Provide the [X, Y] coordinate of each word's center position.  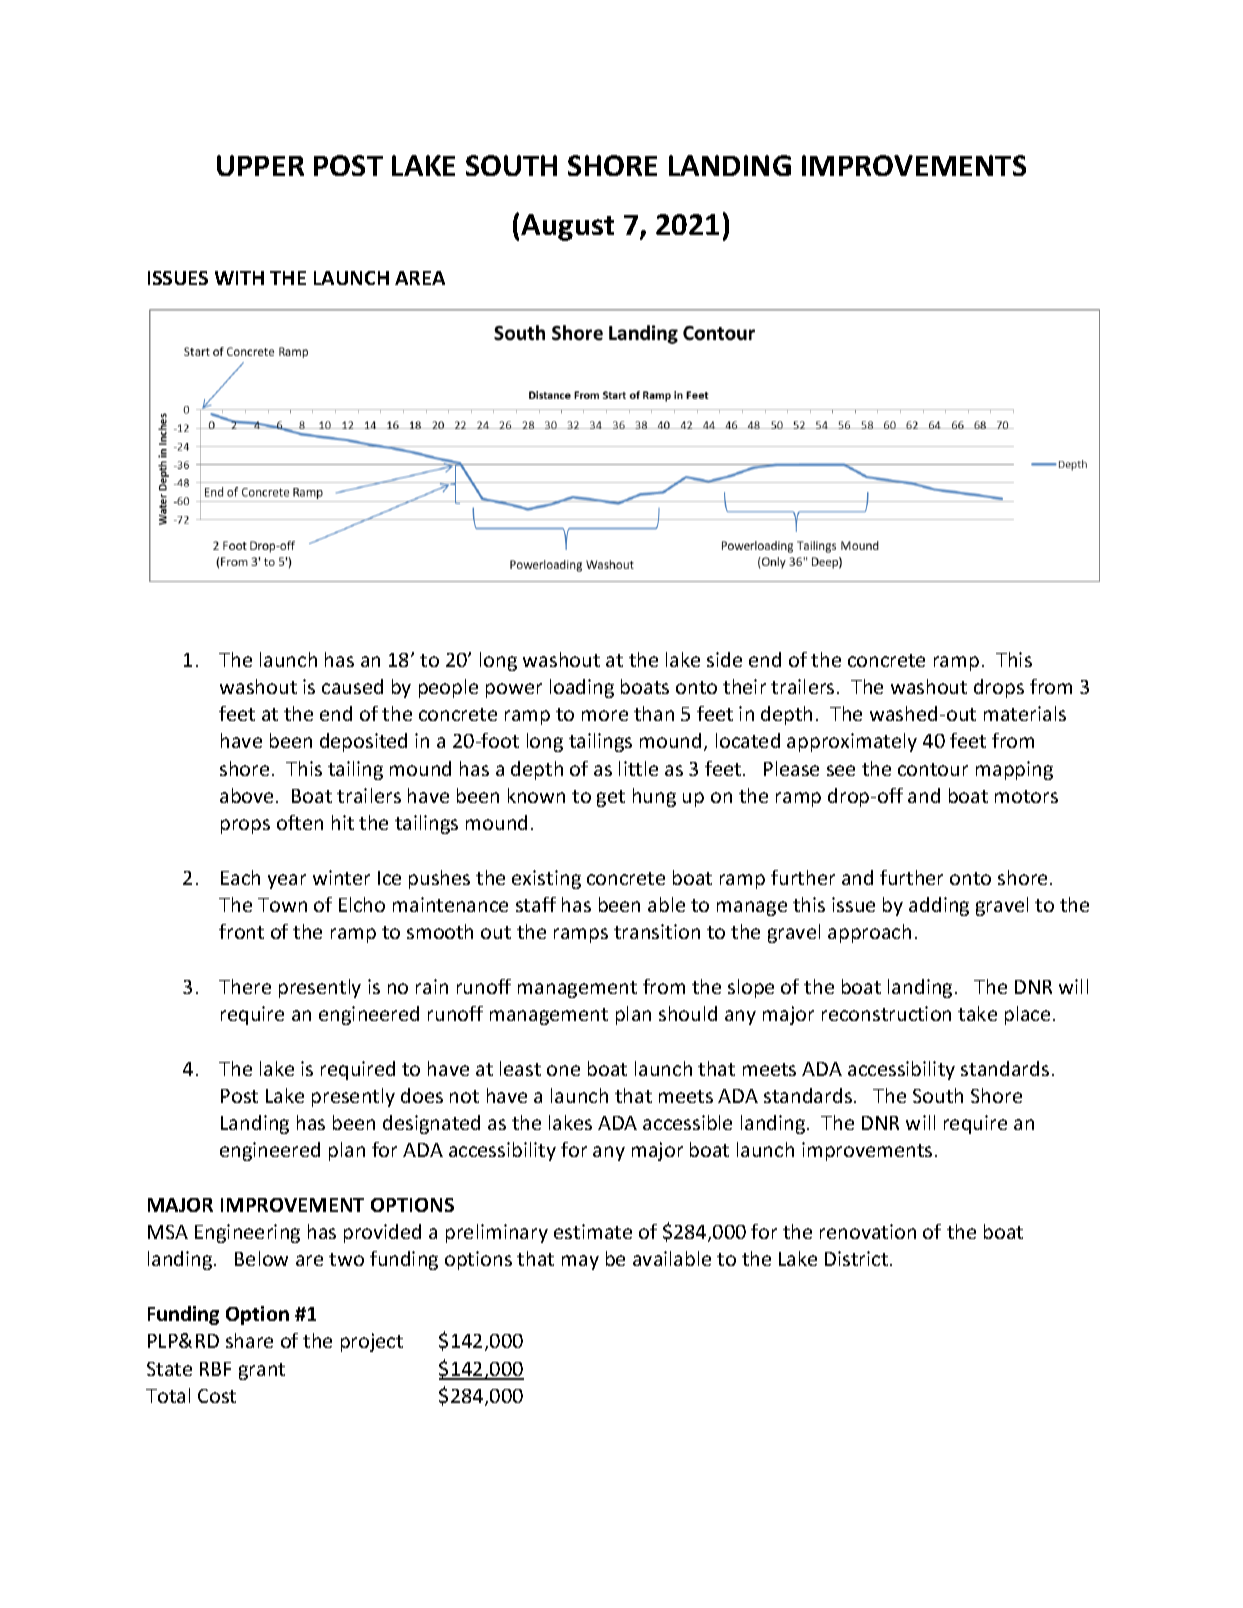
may [580, 1262]
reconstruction [886, 1013]
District [856, 1258]
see [841, 770]
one [563, 1070]
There [245, 986]
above [246, 795]
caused [352, 686]
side [724, 659]
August [567, 227]
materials [1025, 713]
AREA [420, 278]
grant [262, 1371]
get [611, 798]
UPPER [260, 165]
